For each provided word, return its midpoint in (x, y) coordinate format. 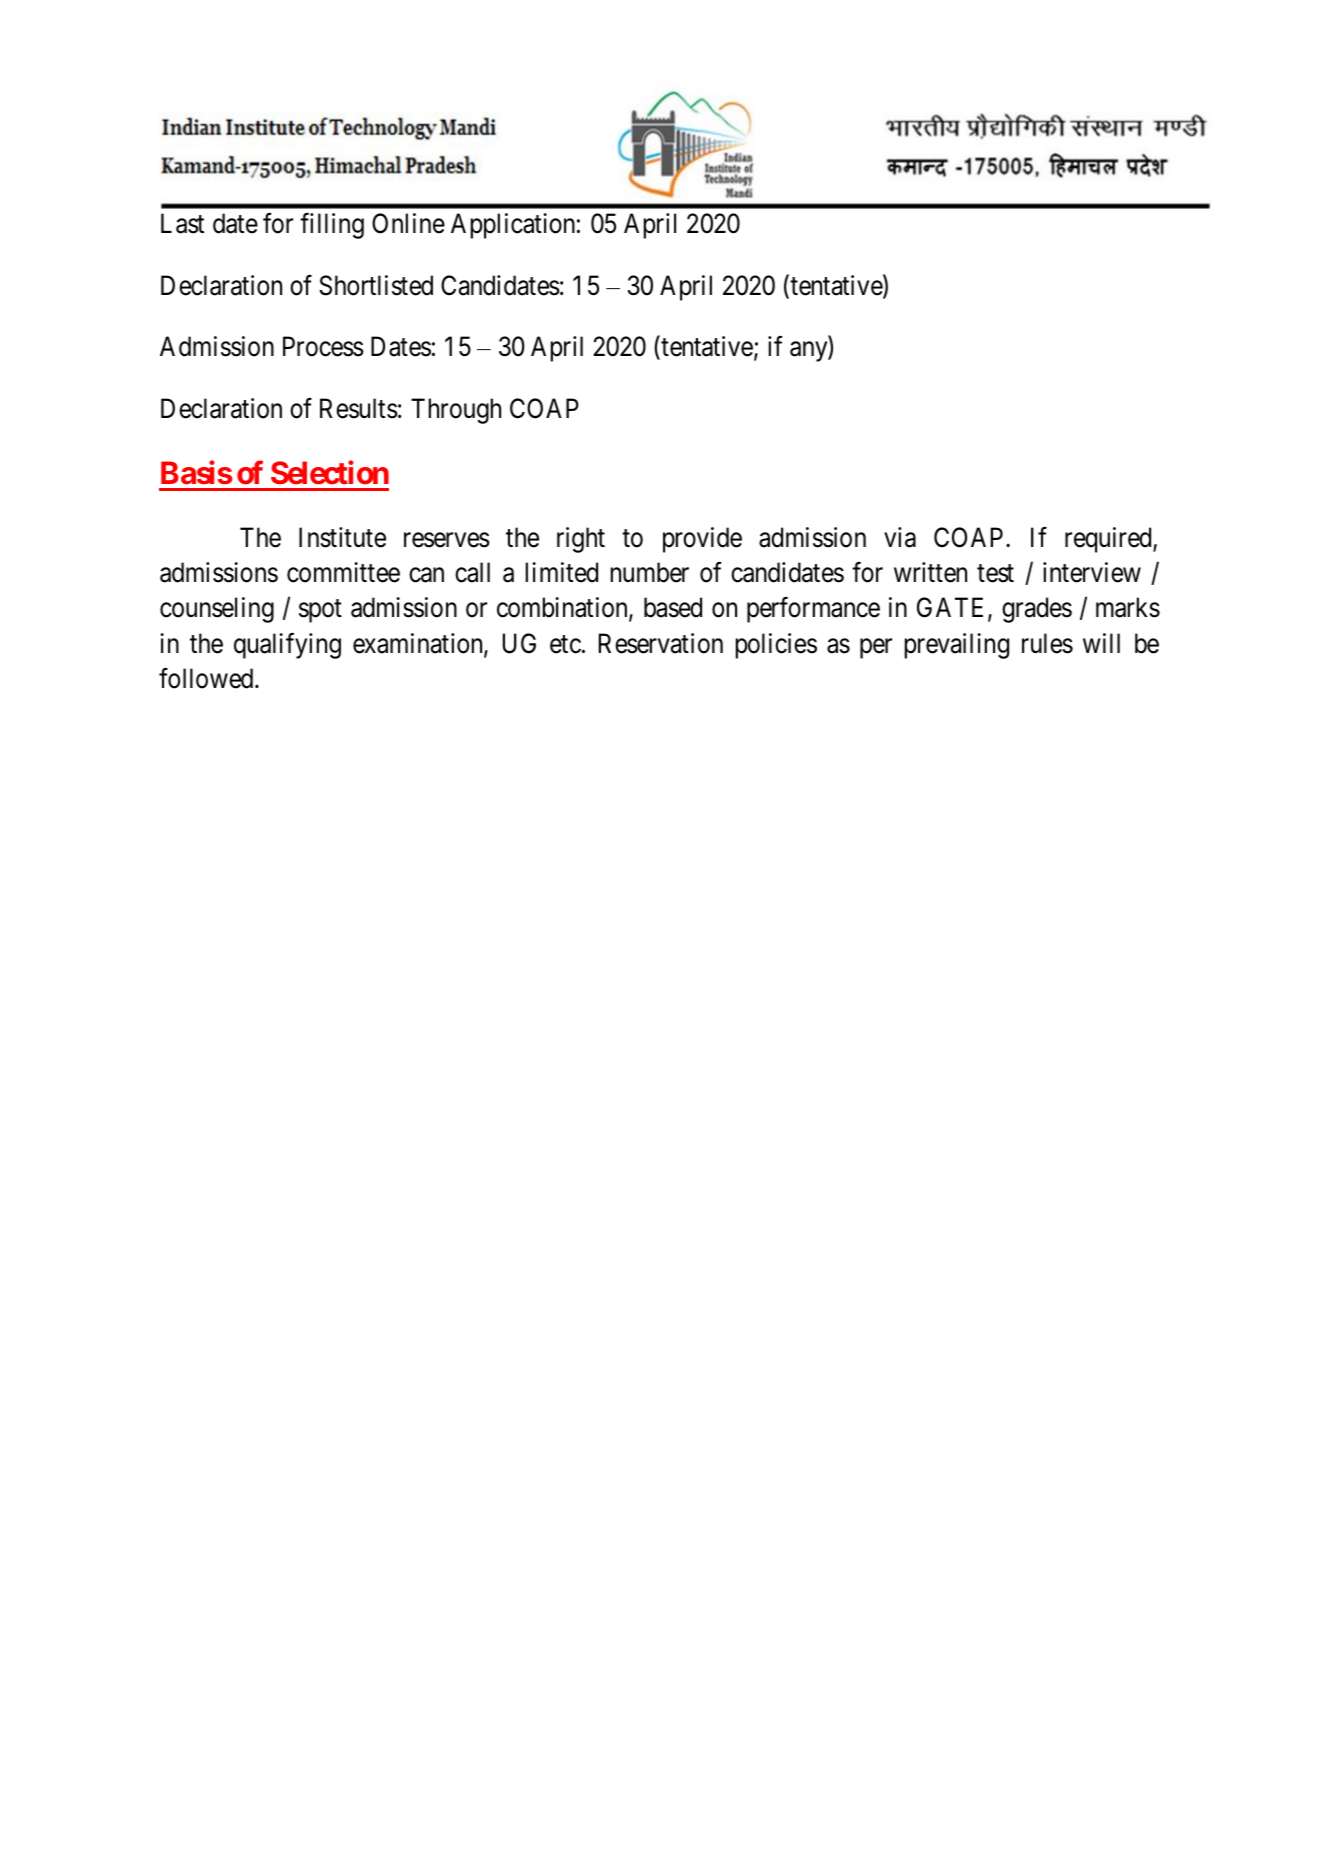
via (900, 537)
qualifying (287, 646)
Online (408, 223)
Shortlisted (376, 285)
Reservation (661, 643)
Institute (342, 537)
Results (359, 408)
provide (702, 540)
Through (456, 411)
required (1109, 540)
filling (332, 226)
